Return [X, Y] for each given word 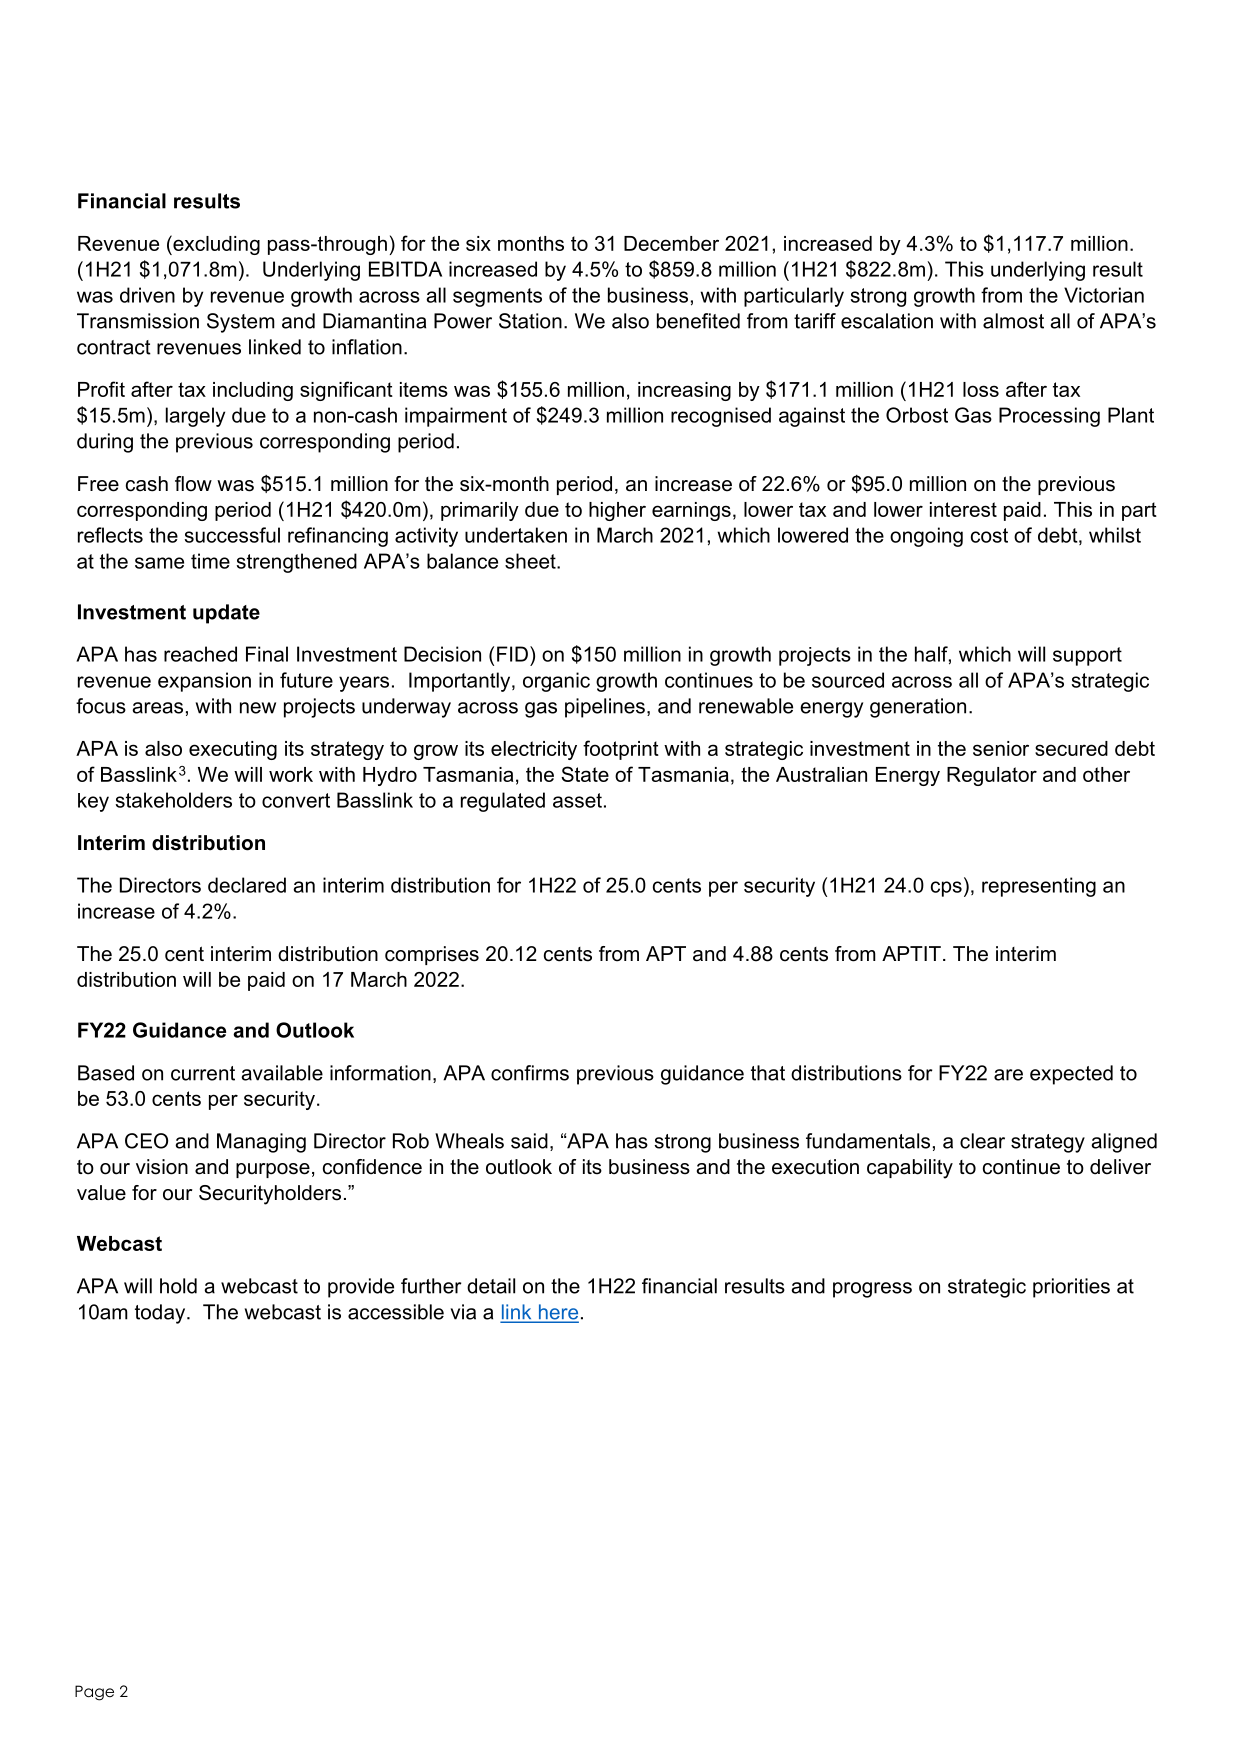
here [557, 1313]
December [671, 243]
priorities [1071, 1288]
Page [94, 1693]
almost [1013, 321]
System [241, 323]
